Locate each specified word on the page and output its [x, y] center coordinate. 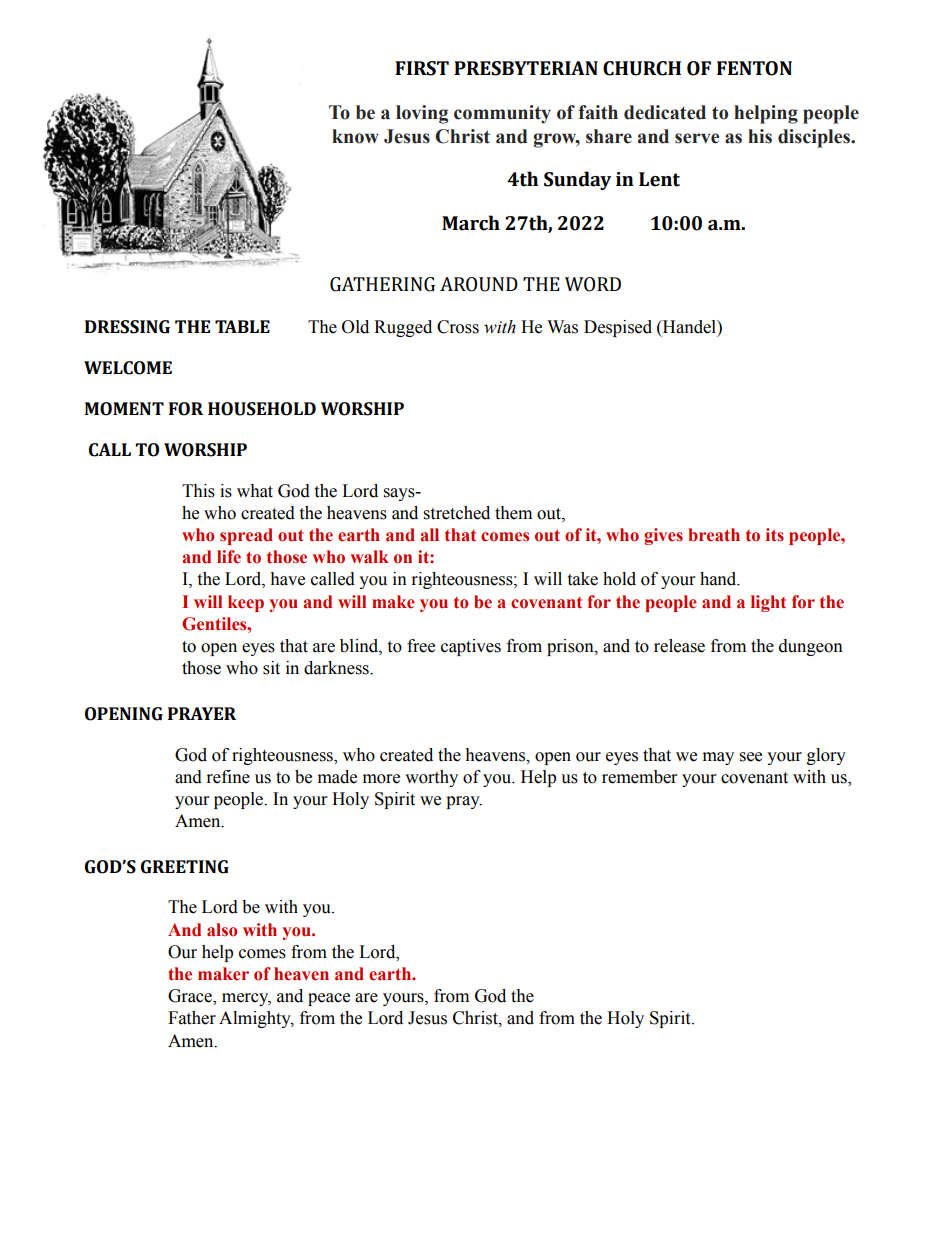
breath [714, 535]
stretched [457, 513]
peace [329, 999]
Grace [191, 997]
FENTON [754, 68]
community [502, 114]
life [229, 557]
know [355, 136]
